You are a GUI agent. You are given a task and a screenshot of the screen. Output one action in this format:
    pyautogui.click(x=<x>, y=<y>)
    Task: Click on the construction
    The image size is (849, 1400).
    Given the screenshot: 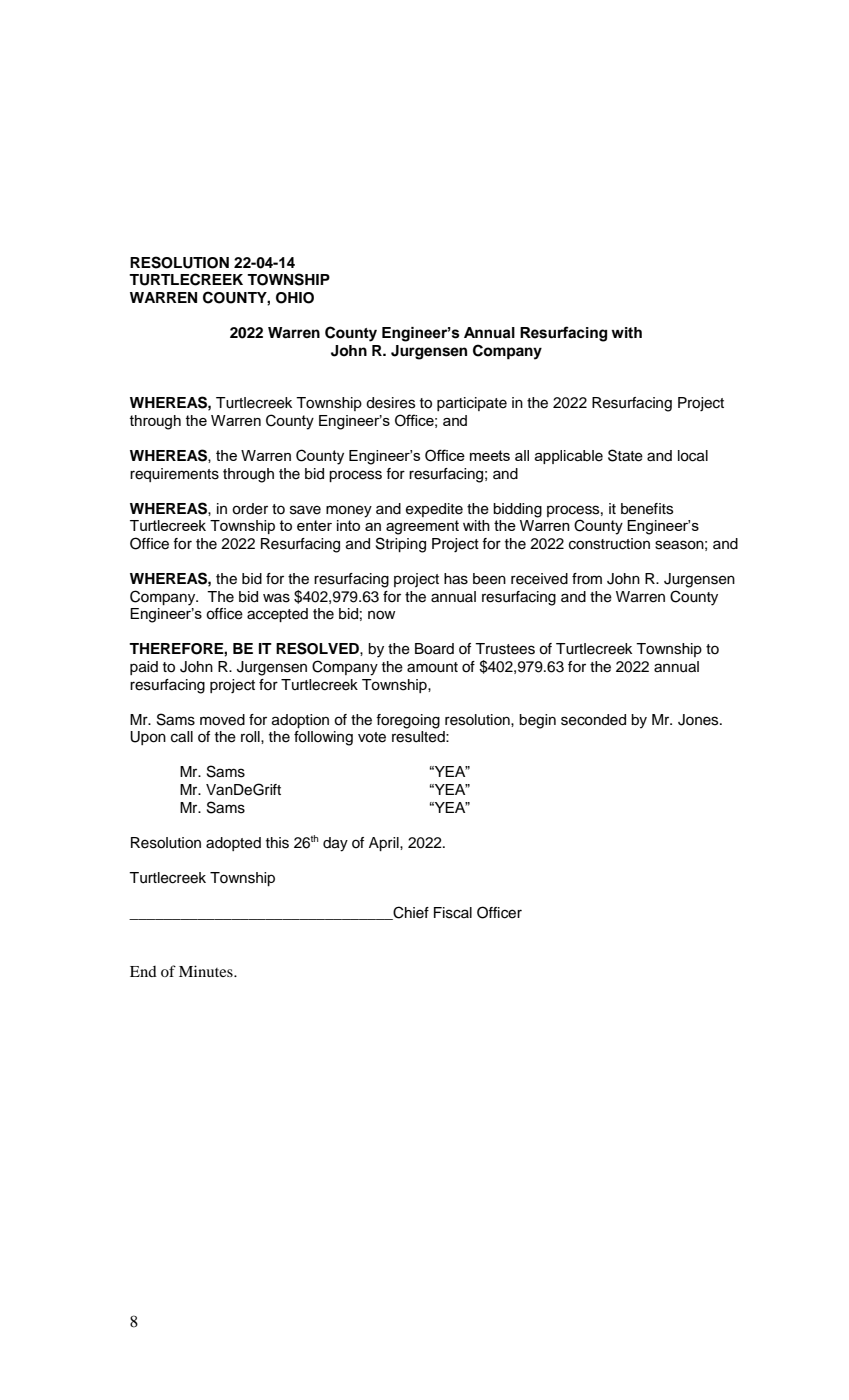 What is the action you would take?
    pyautogui.click(x=609, y=544)
